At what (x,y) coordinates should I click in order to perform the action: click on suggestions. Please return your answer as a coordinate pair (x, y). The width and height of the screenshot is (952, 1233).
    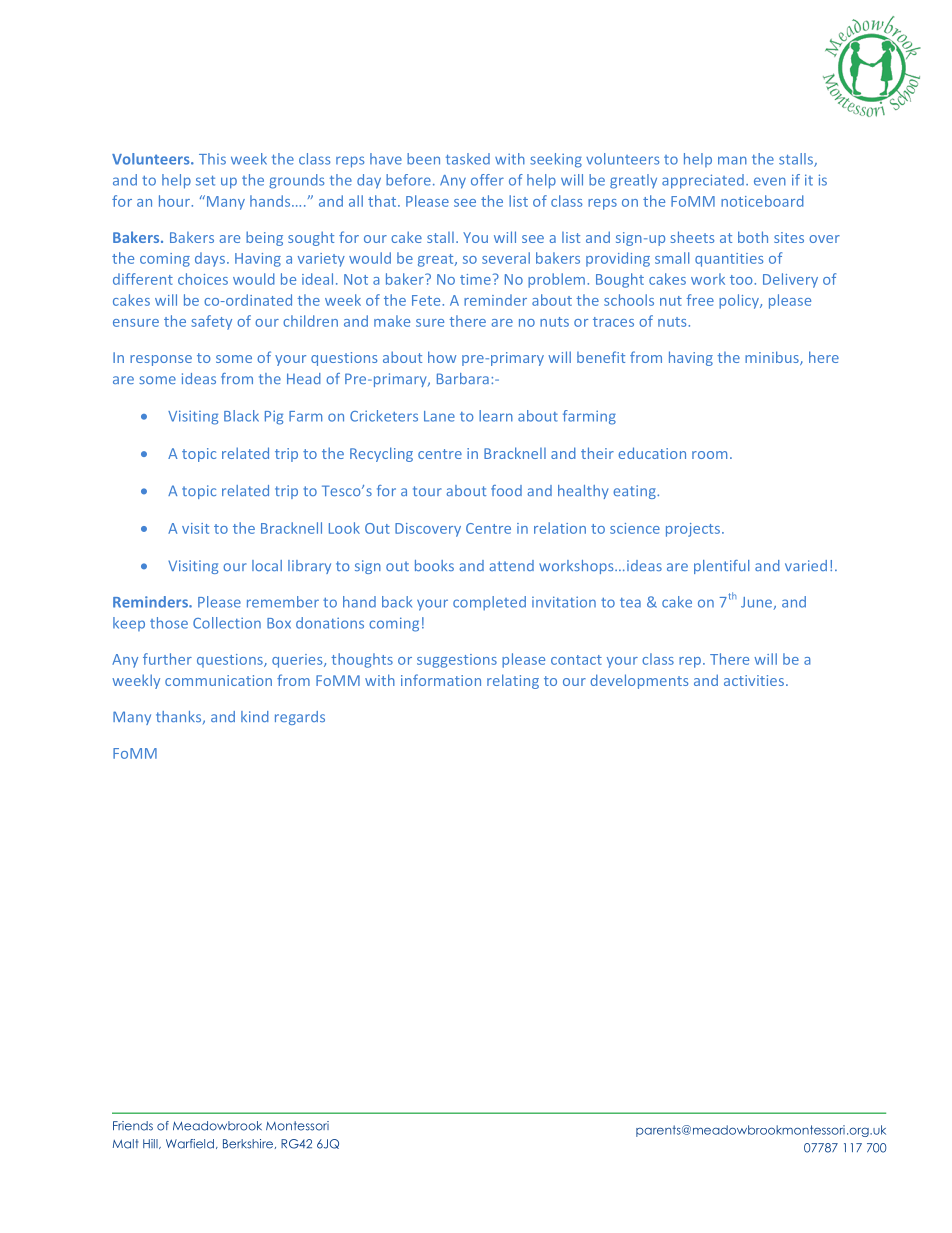
    Looking at the image, I should click on (457, 661).
